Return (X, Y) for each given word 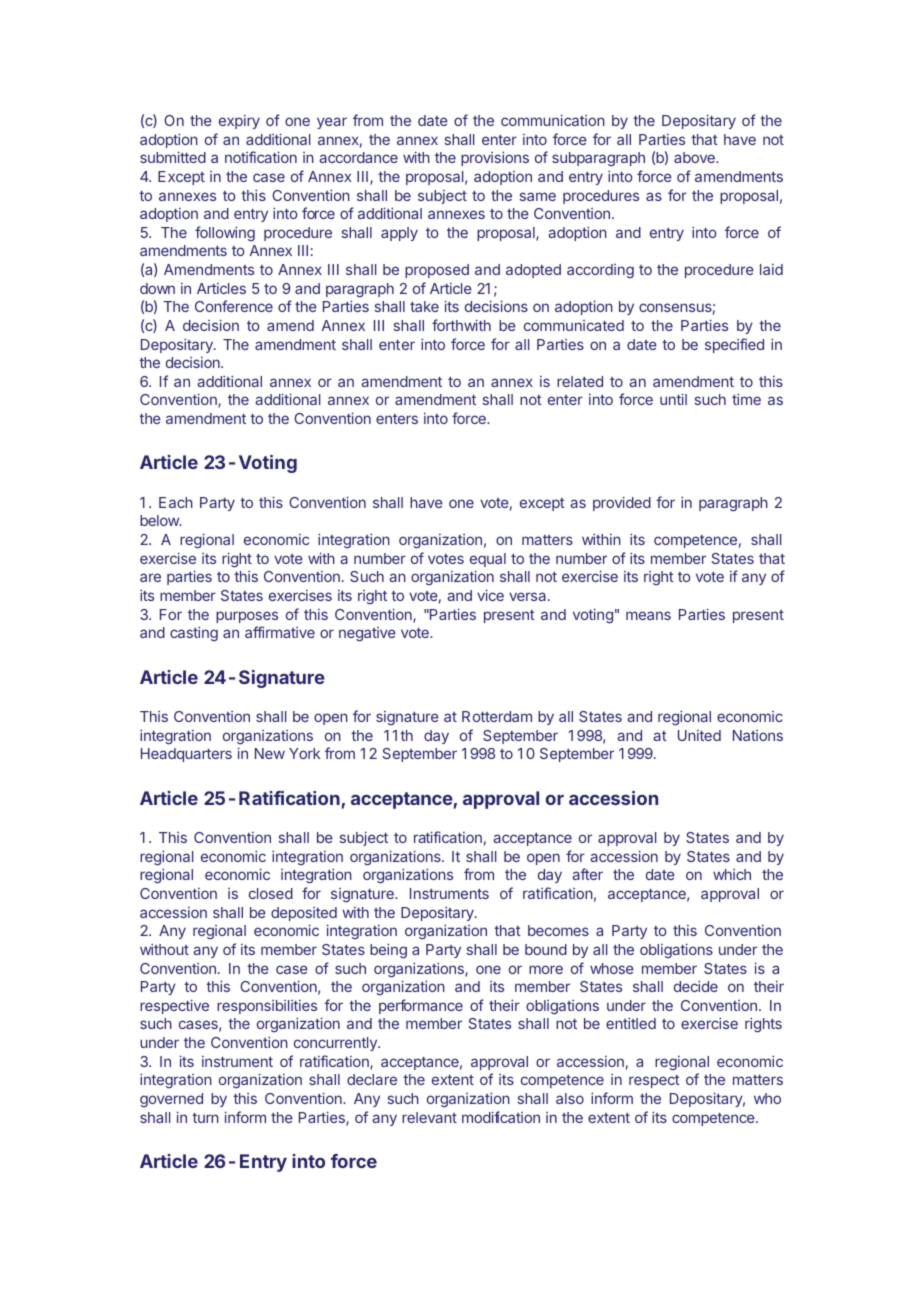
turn (205, 1118)
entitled (631, 1023)
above (695, 157)
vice (490, 595)
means (648, 615)
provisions (495, 158)
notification (261, 157)
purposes (247, 617)
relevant (429, 1117)
